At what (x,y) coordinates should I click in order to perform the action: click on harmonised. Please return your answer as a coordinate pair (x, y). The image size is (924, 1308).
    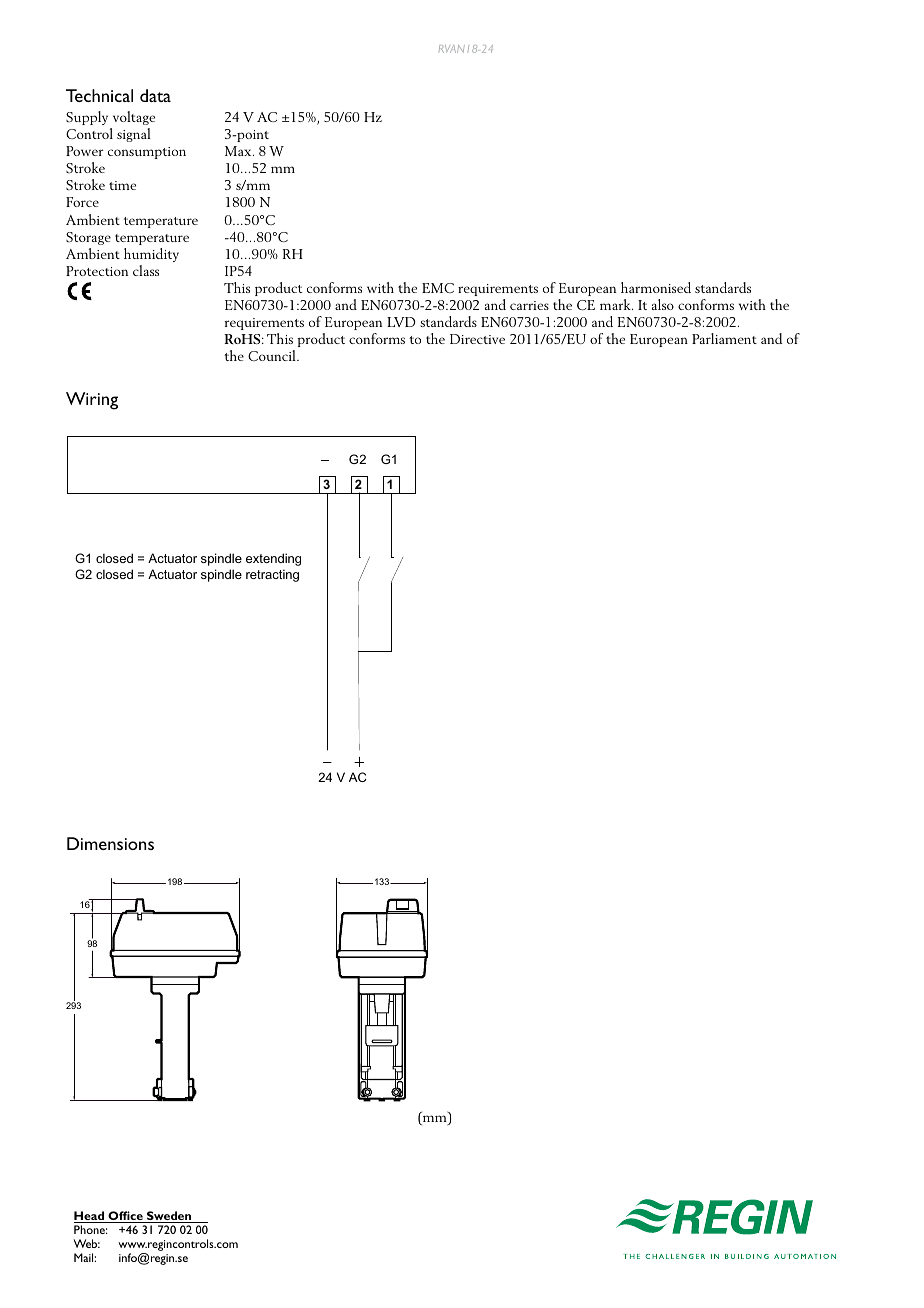
    Looking at the image, I should click on (656, 287).
